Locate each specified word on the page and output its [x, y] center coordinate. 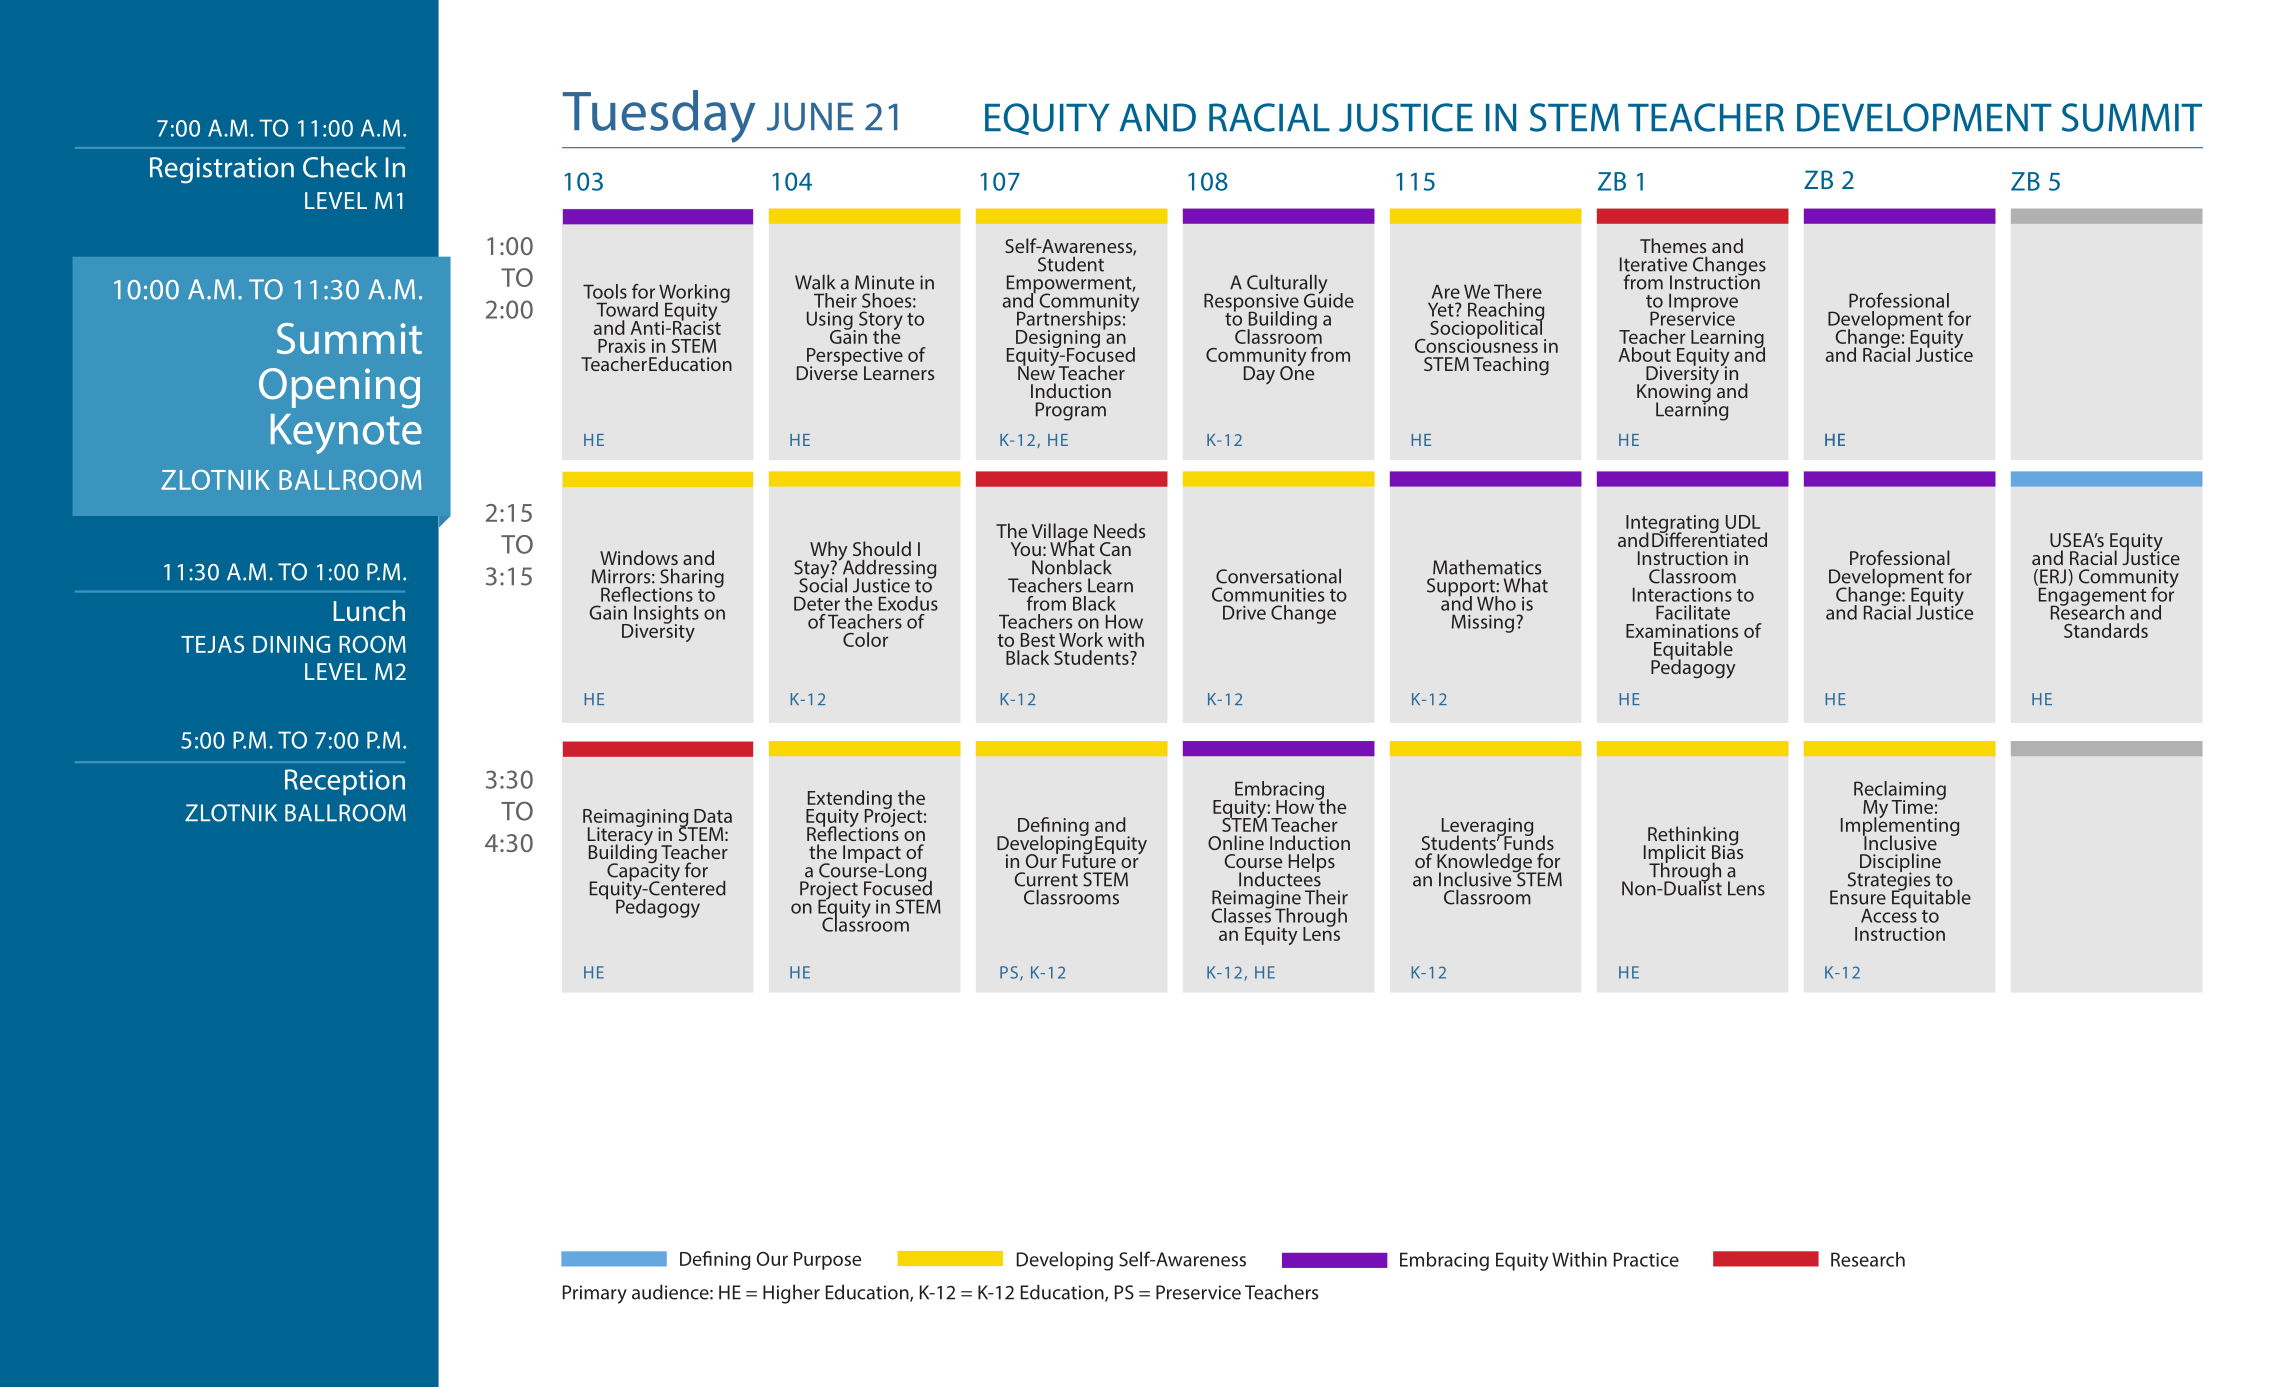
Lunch [369, 610]
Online [1236, 842]
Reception [345, 782]
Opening [339, 388]
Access [1889, 914]
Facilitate [1693, 612]
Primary [595, 1294]
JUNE [810, 117]
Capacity [643, 872]
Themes [1673, 245]
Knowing [1675, 393]
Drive [1244, 612]
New [1036, 372]
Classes [1242, 914]
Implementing [1900, 827]
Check [340, 167]
